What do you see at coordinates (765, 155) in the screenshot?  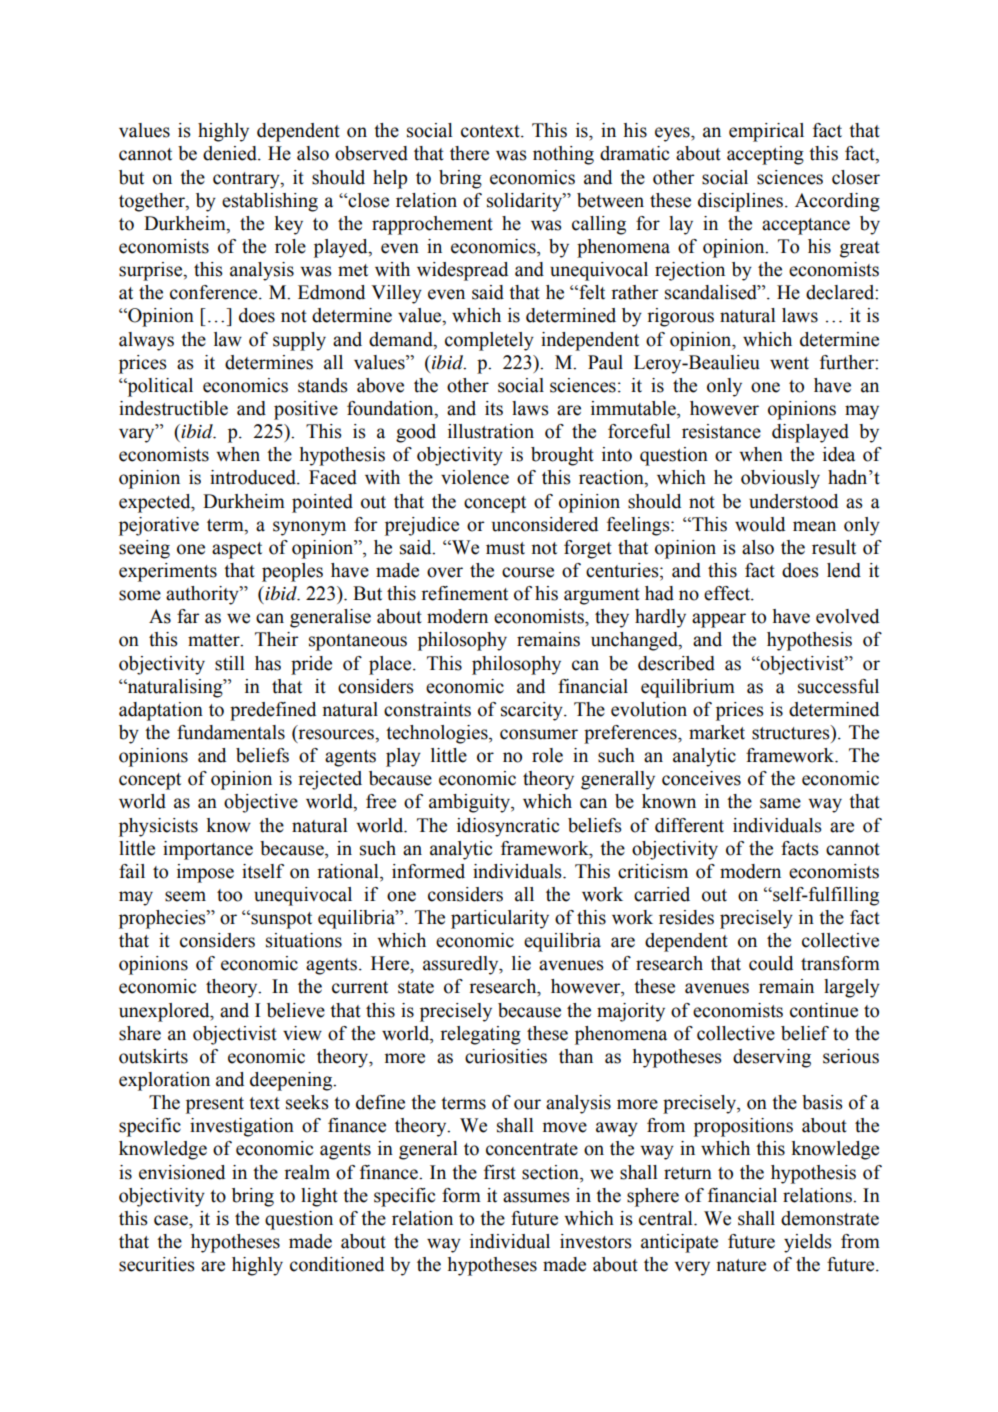 I see `accepting` at bounding box center [765, 155].
